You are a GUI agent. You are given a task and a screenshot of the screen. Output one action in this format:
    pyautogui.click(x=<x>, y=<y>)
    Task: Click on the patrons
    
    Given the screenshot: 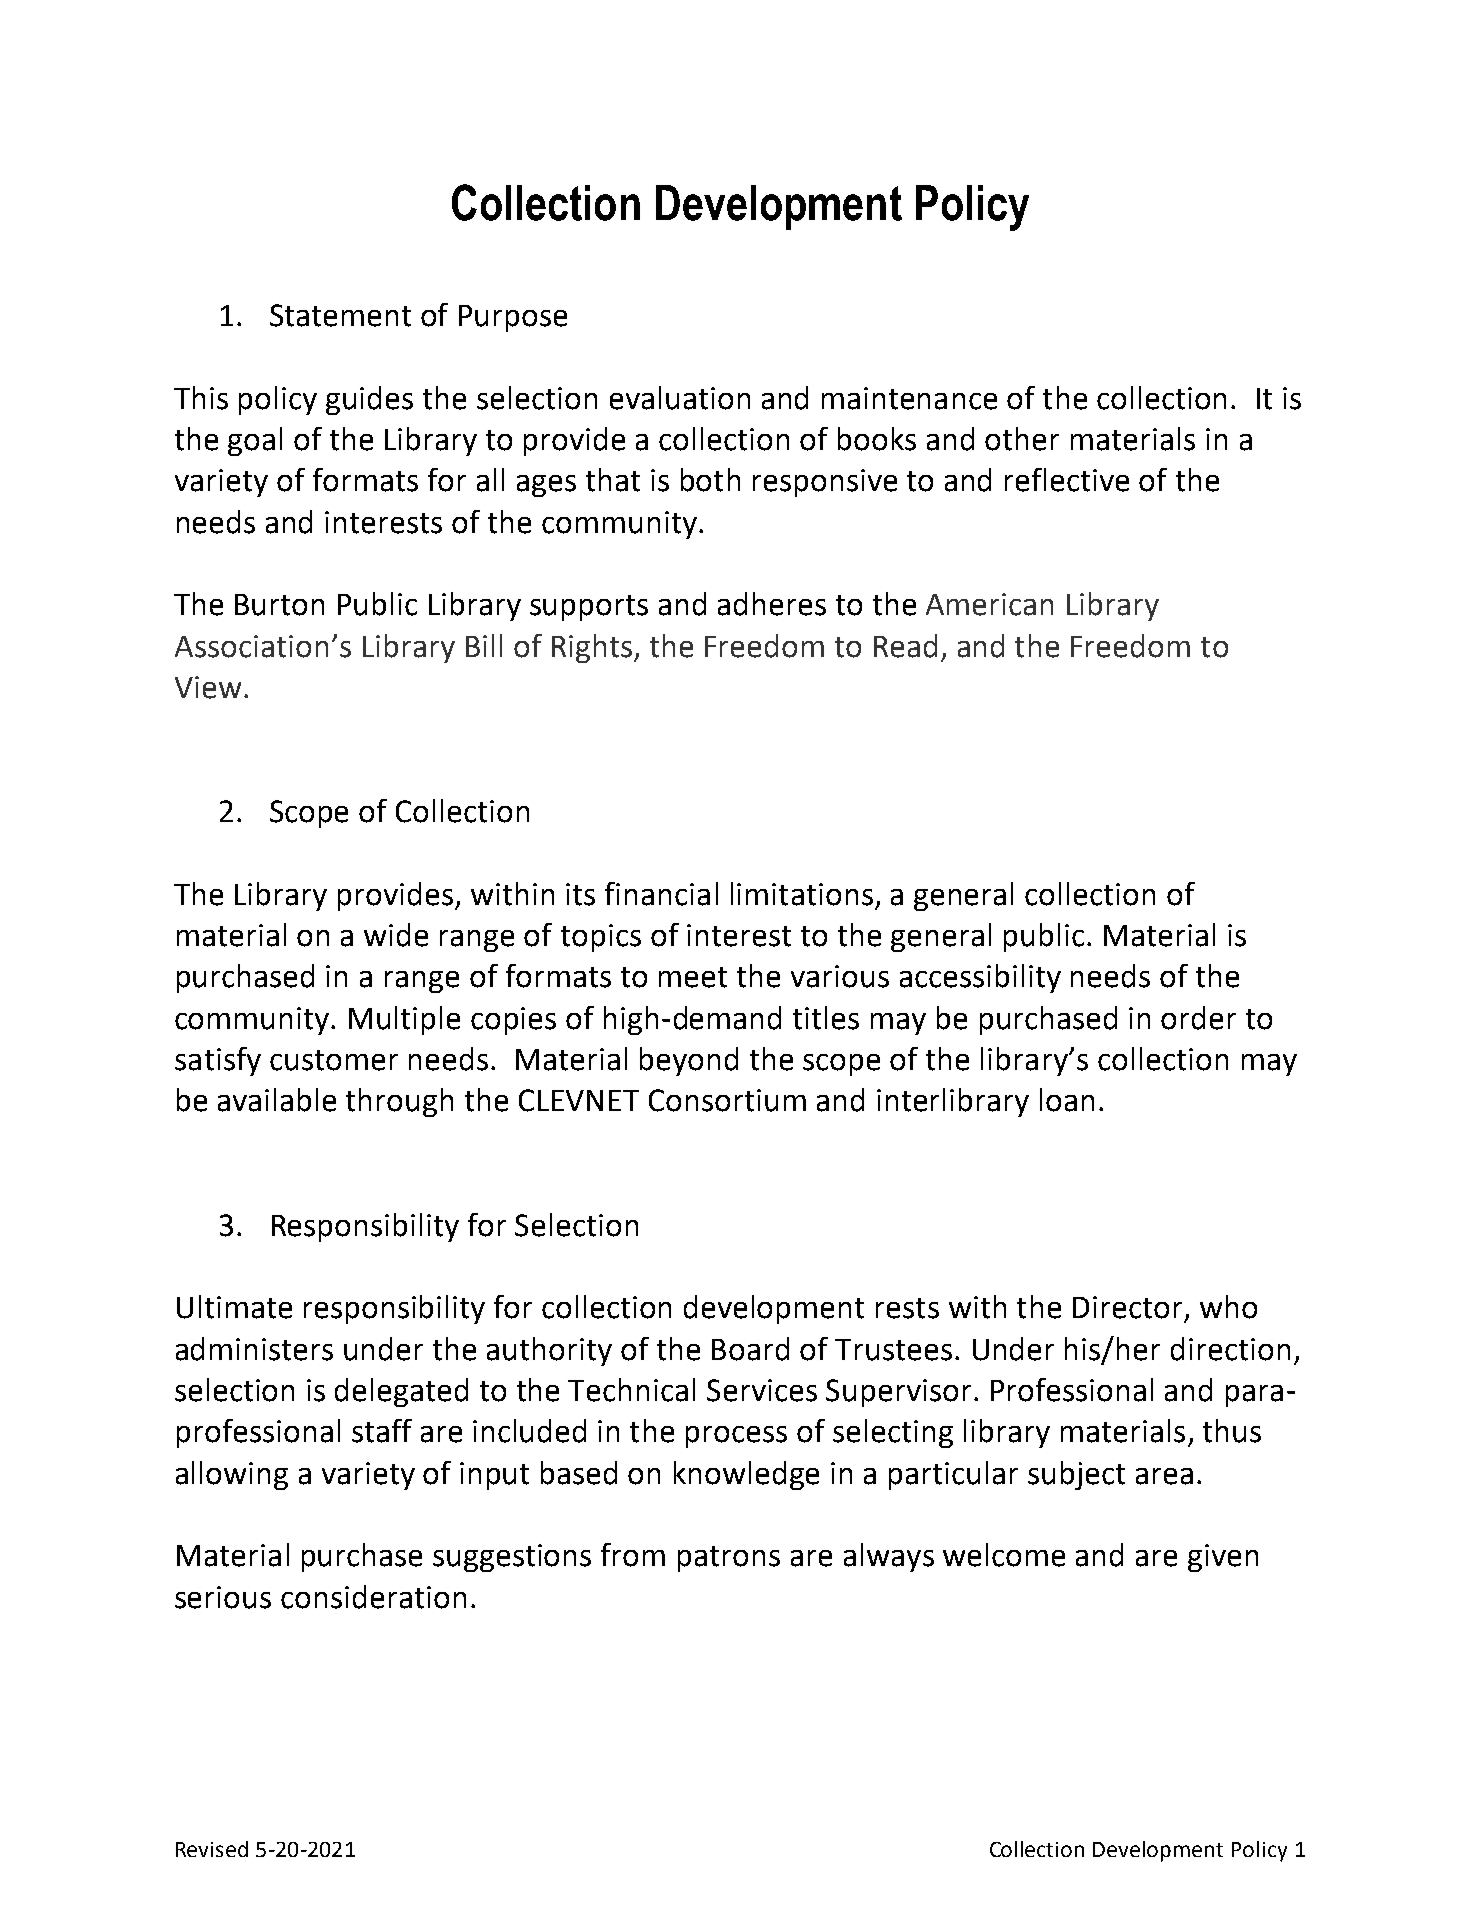 What is the action you would take?
    pyautogui.click(x=729, y=1559)
